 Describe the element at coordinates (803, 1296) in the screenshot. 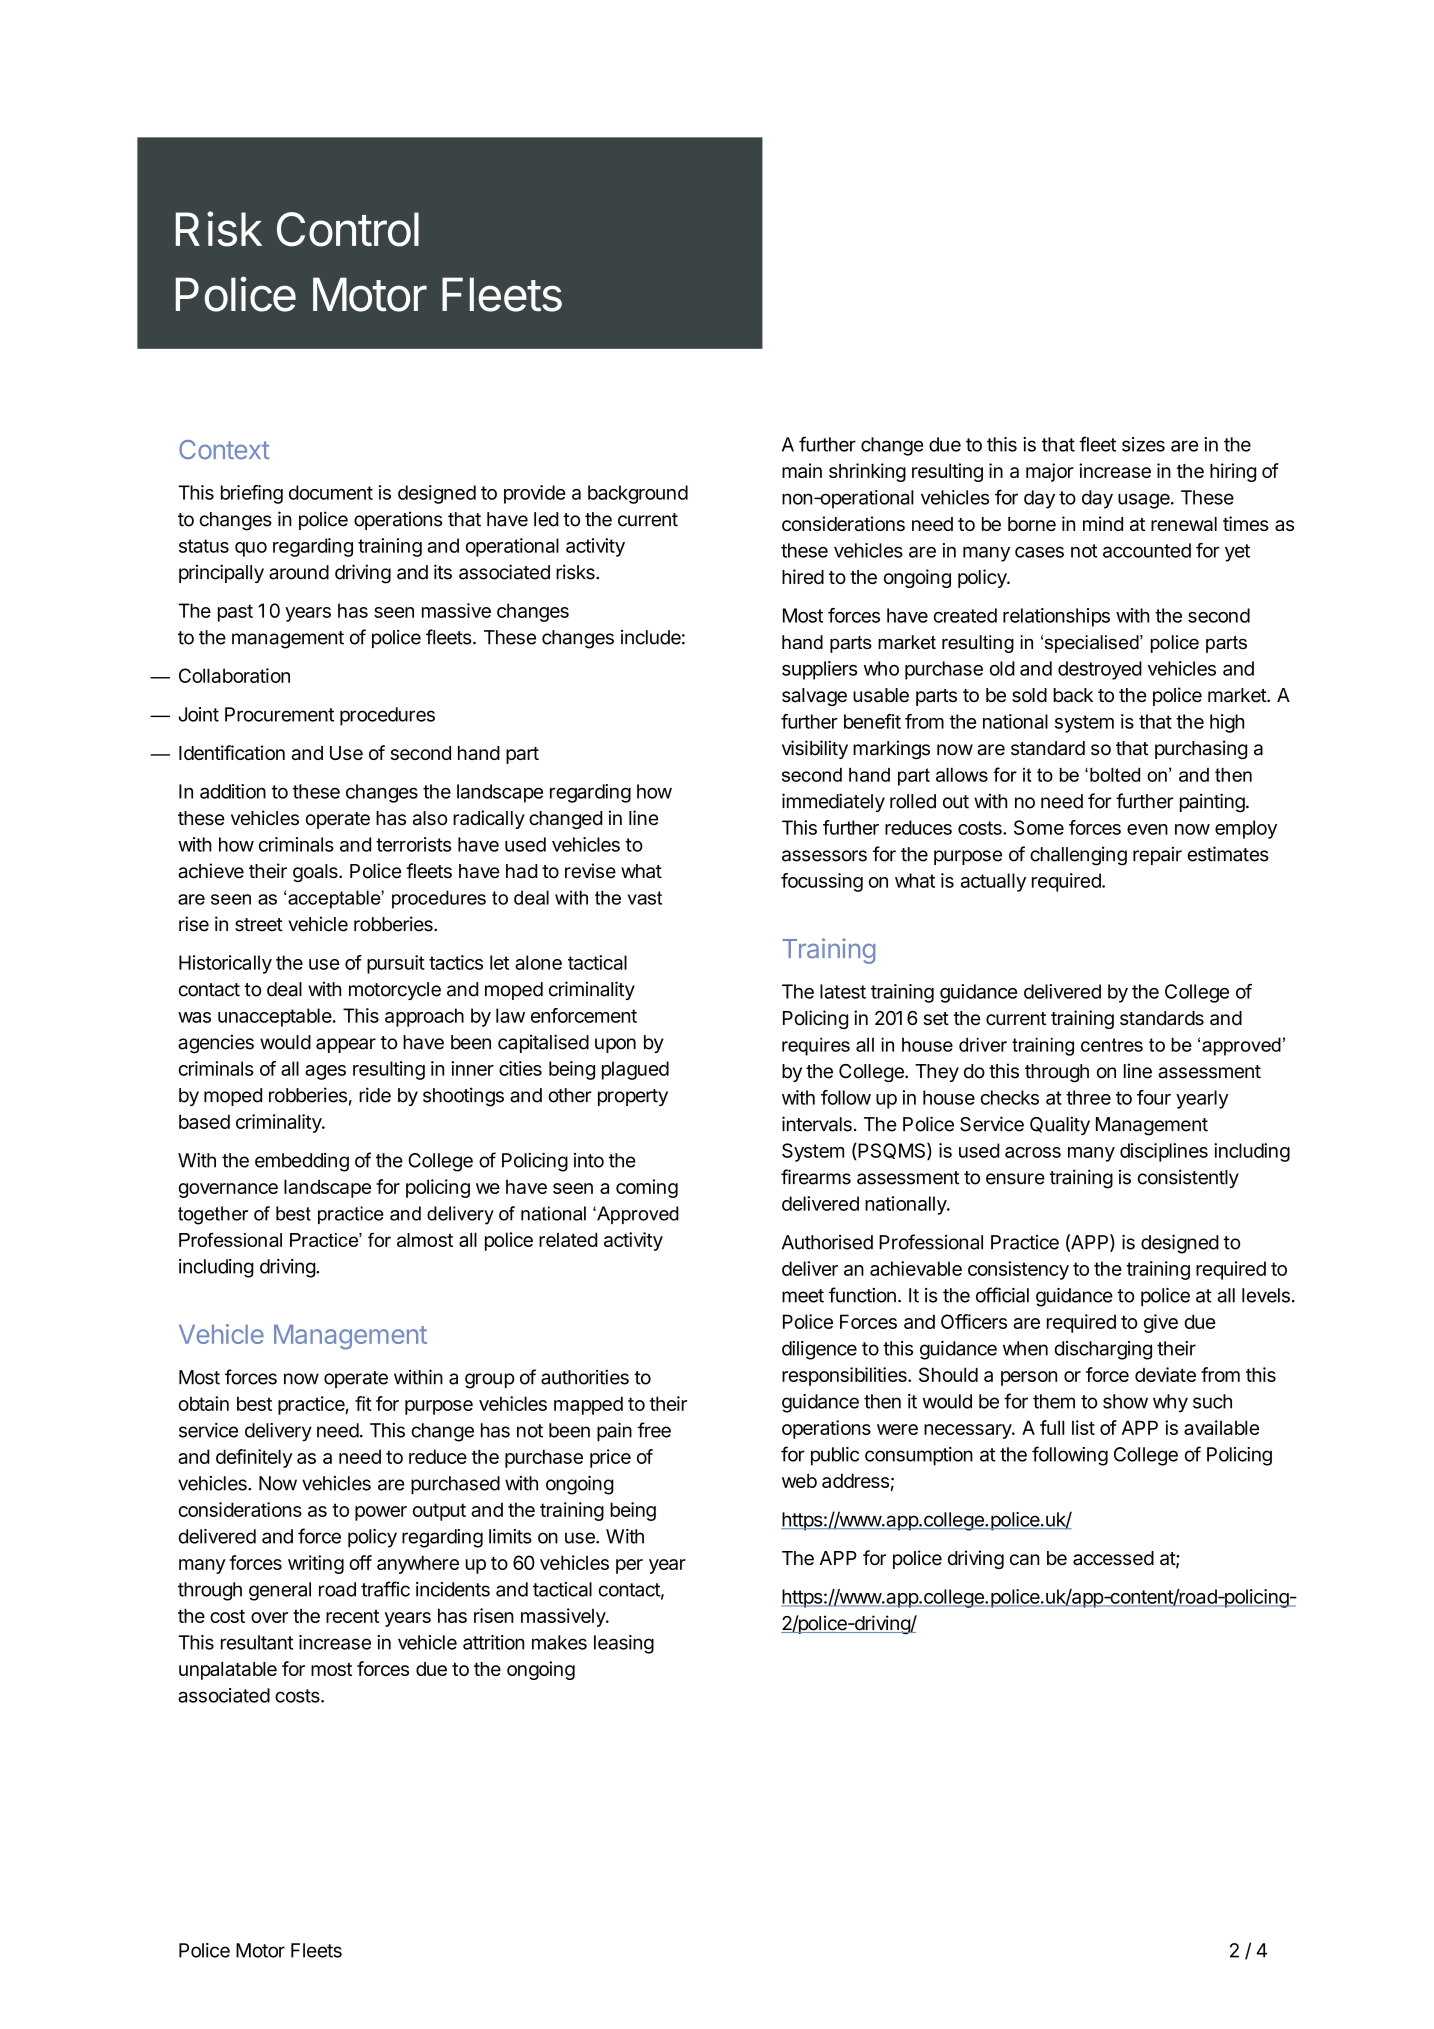

I see `meet` at that location.
